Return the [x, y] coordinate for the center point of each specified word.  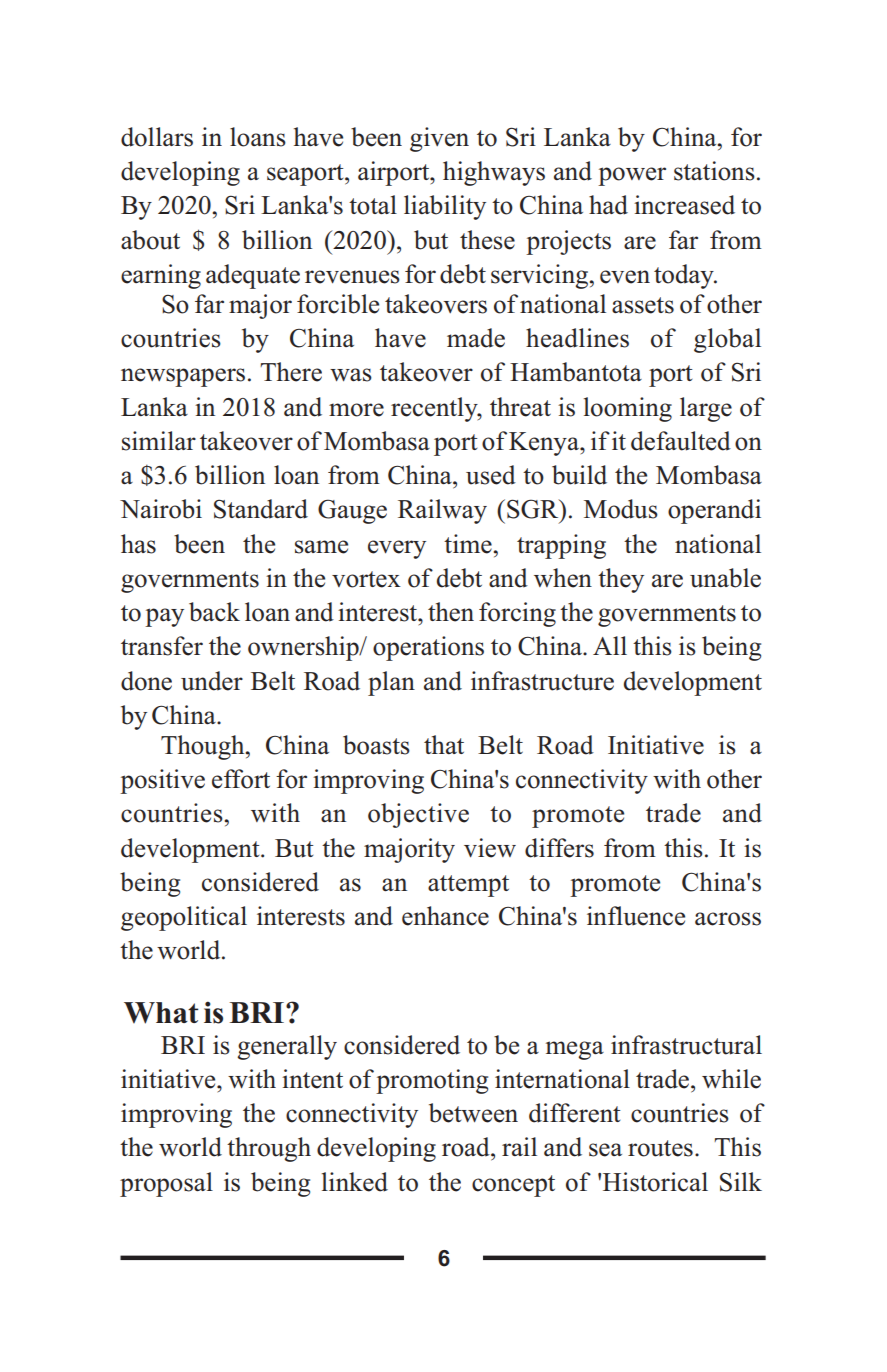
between [473, 1113]
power [632, 176]
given [439, 139]
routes [660, 1148]
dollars [157, 137]
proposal [166, 1184]
